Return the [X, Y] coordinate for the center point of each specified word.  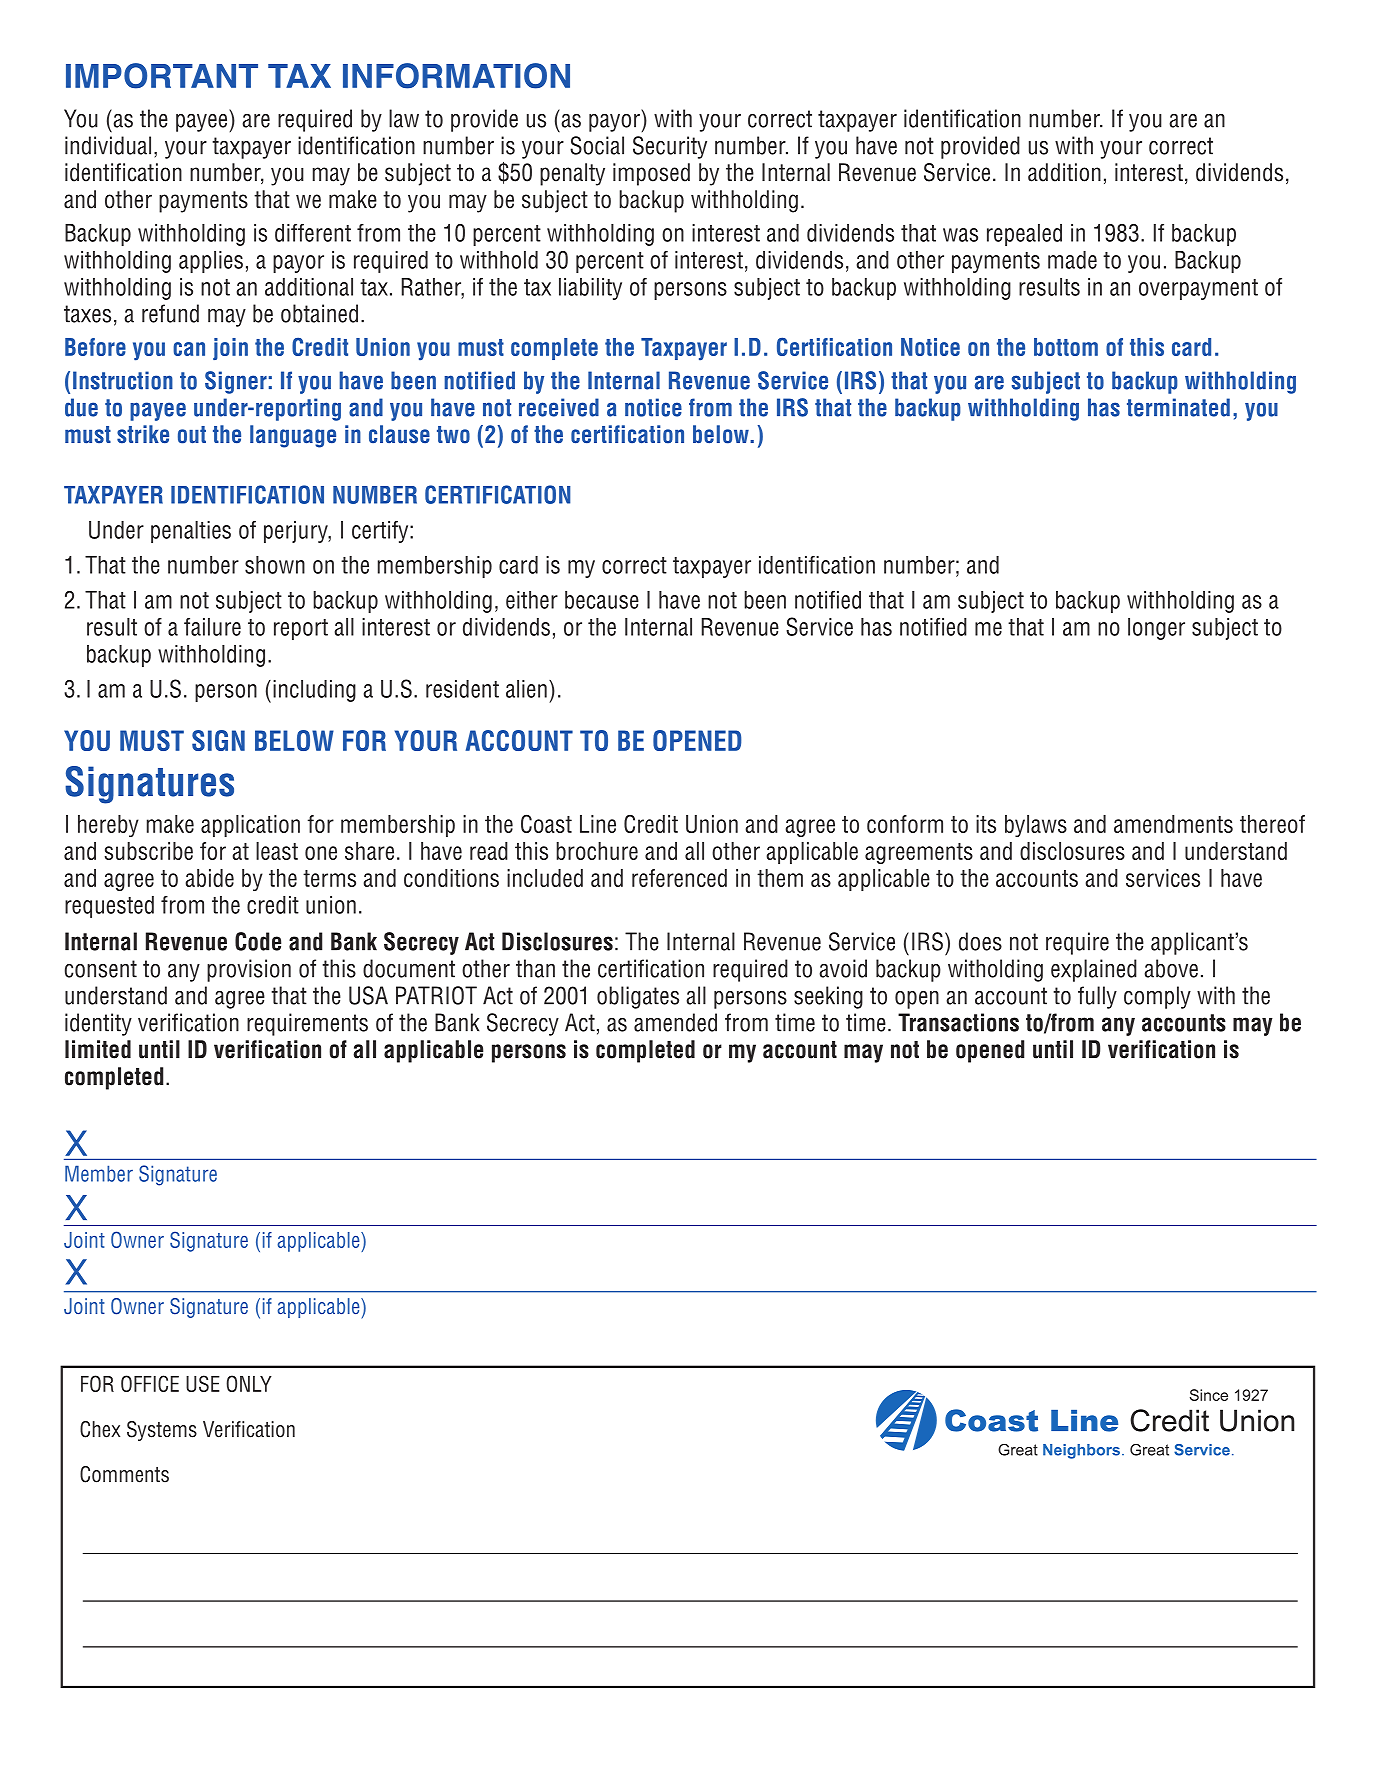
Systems [162, 1431]
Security [670, 147]
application [250, 826]
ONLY [249, 1383]
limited [98, 1049]
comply [1157, 997]
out [192, 435]
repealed [1024, 235]
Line [598, 824]
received [559, 407]
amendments [1173, 824]
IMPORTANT [162, 76]
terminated [1178, 407]
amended [675, 1022]
